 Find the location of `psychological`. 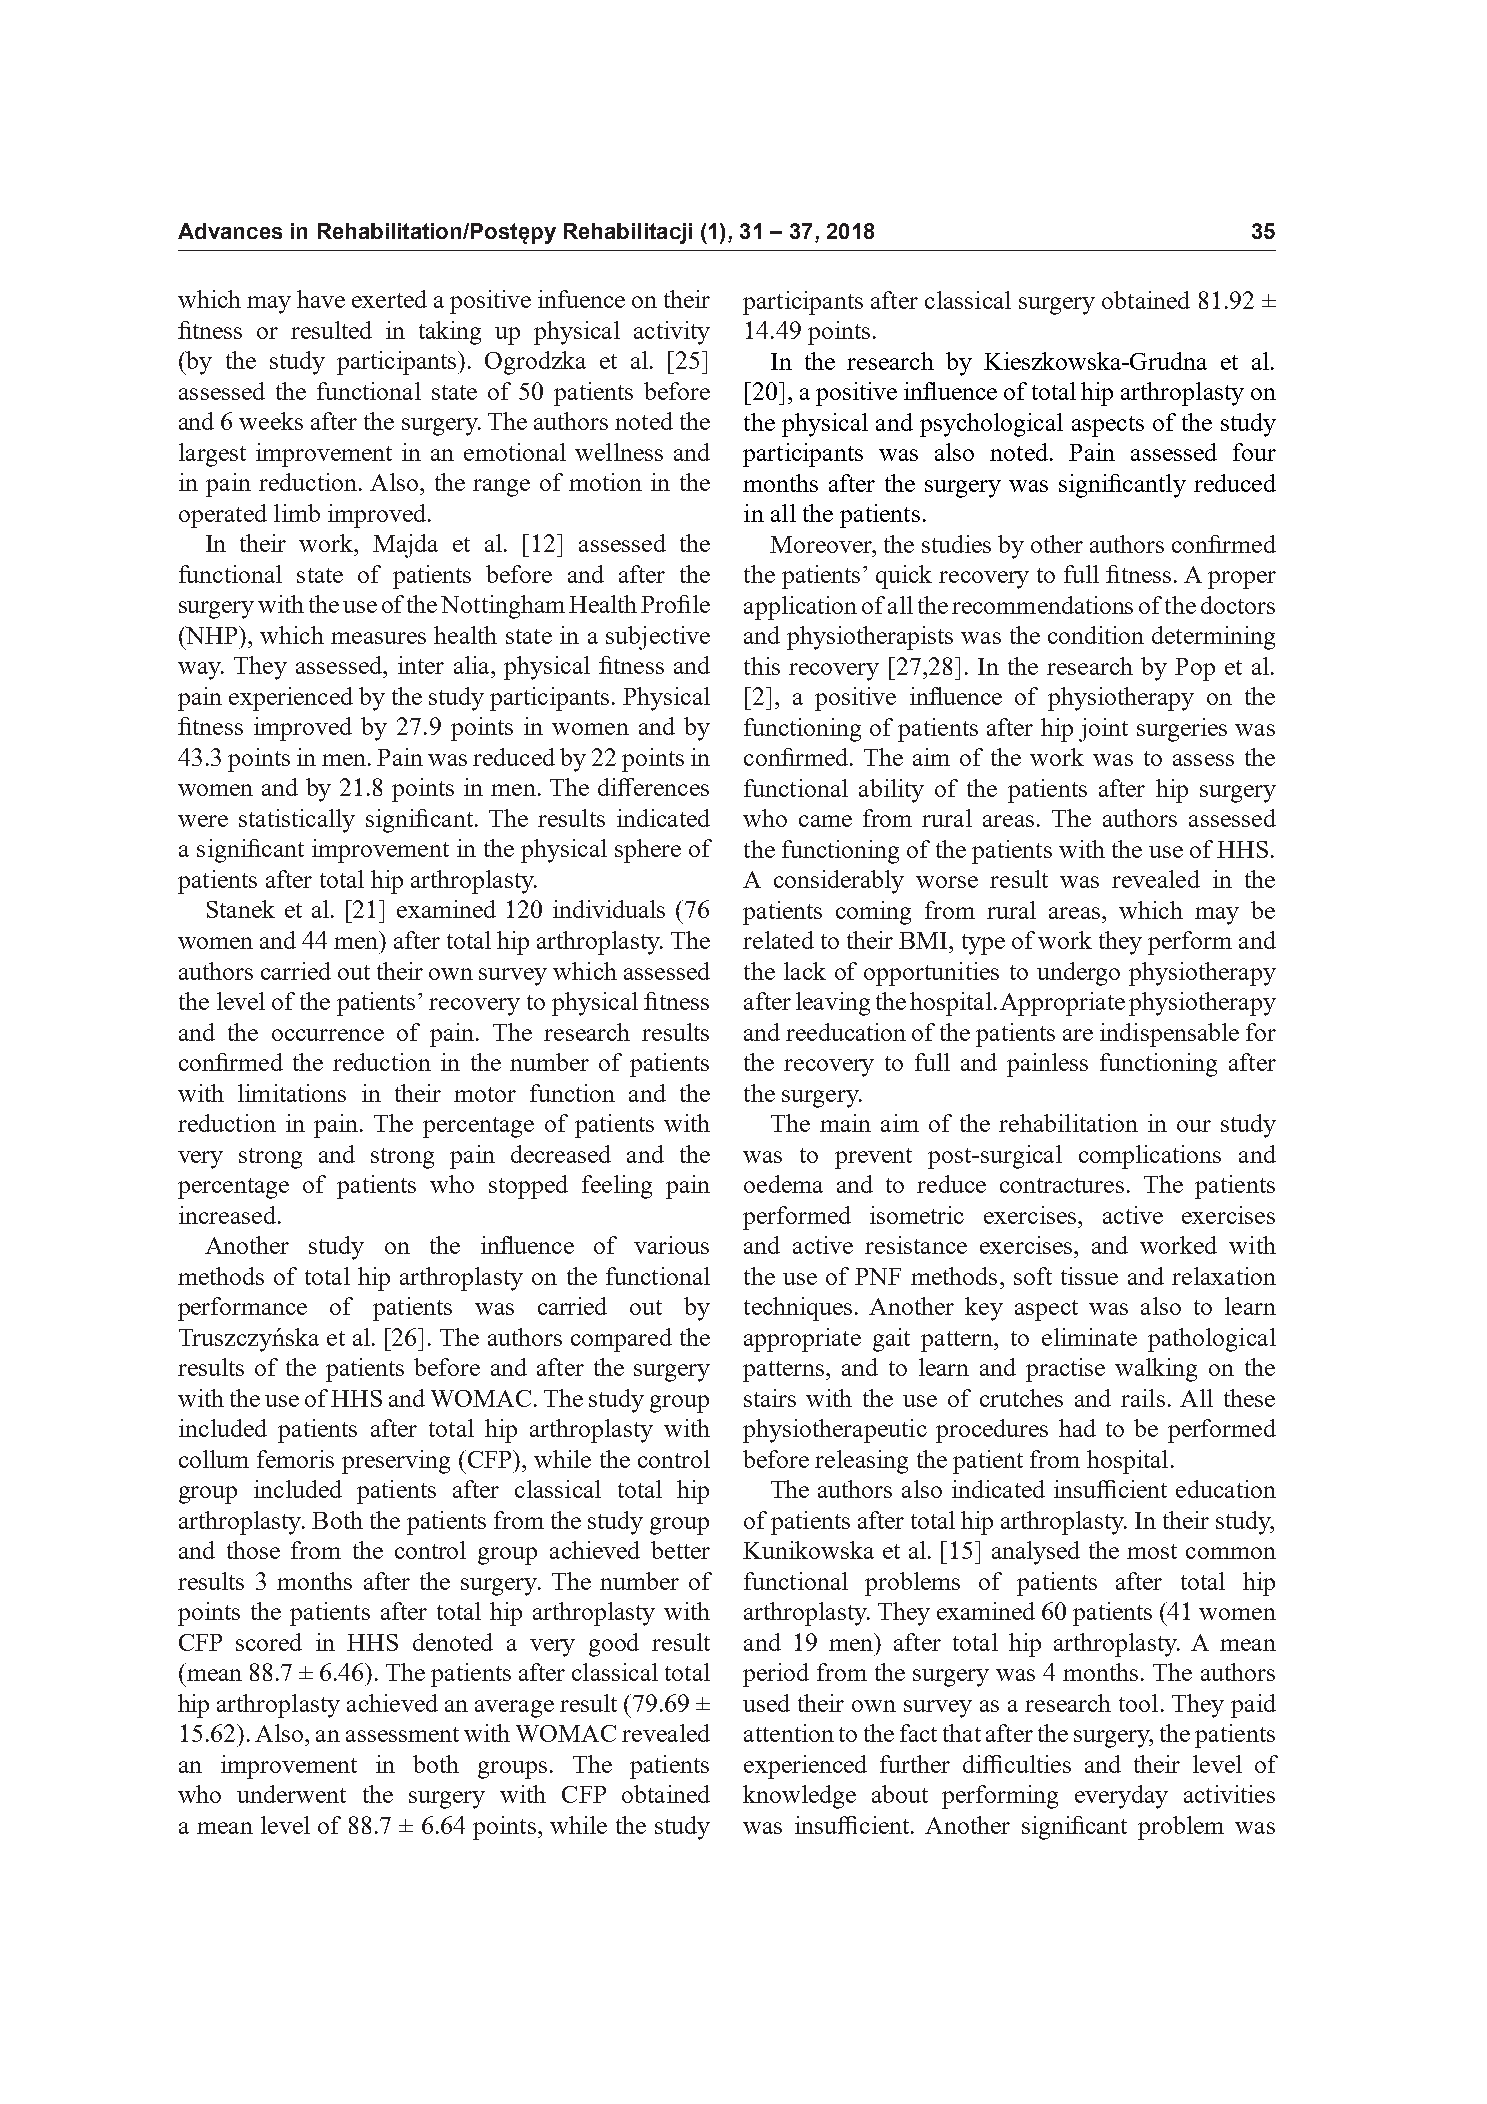

psychological is located at coordinates (991, 425).
